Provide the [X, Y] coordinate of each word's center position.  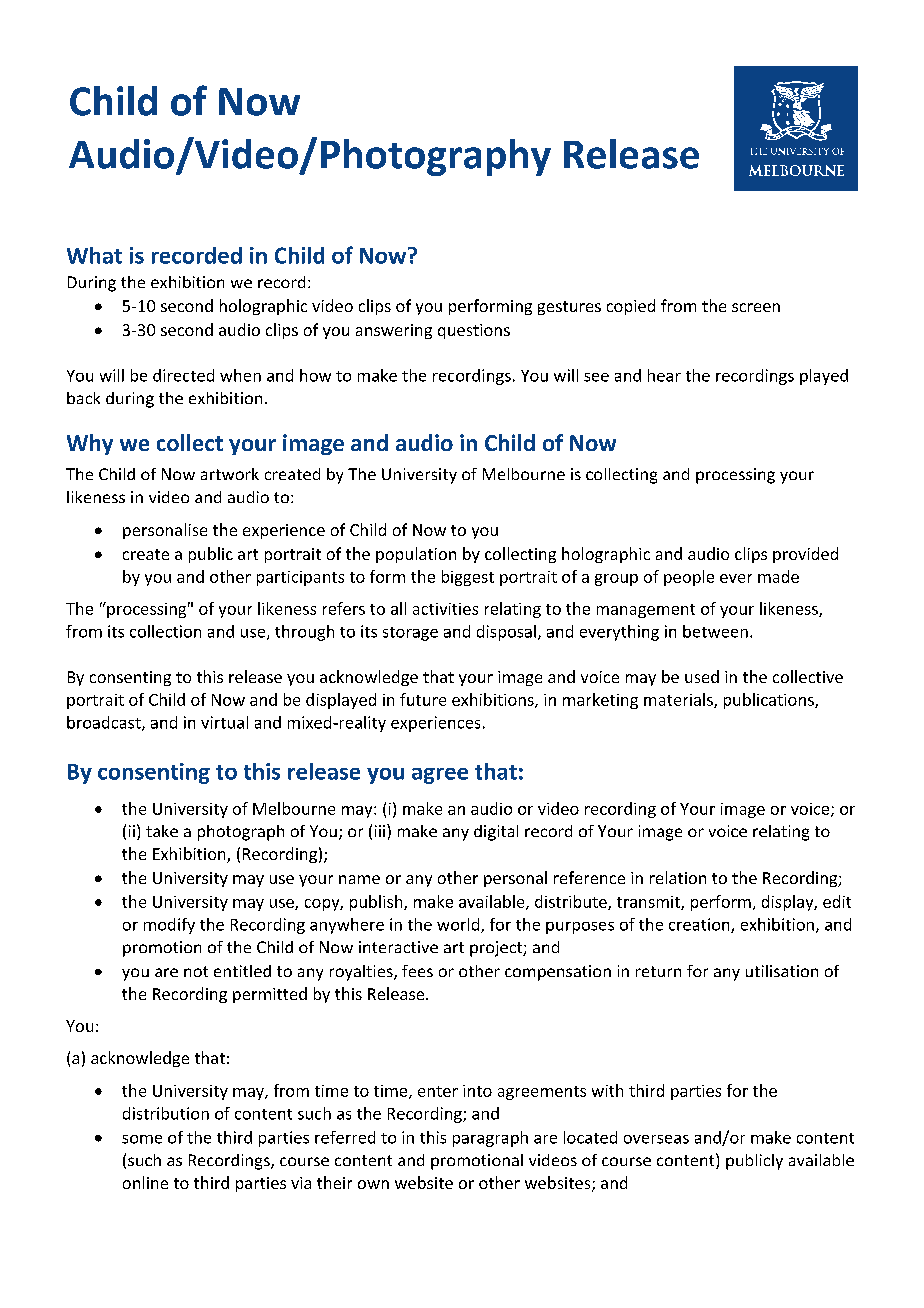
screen [756, 307]
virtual [224, 722]
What [94, 255]
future [423, 699]
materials [679, 700]
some [142, 1139]
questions [474, 331]
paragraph [490, 1139]
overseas [656, 1139]
